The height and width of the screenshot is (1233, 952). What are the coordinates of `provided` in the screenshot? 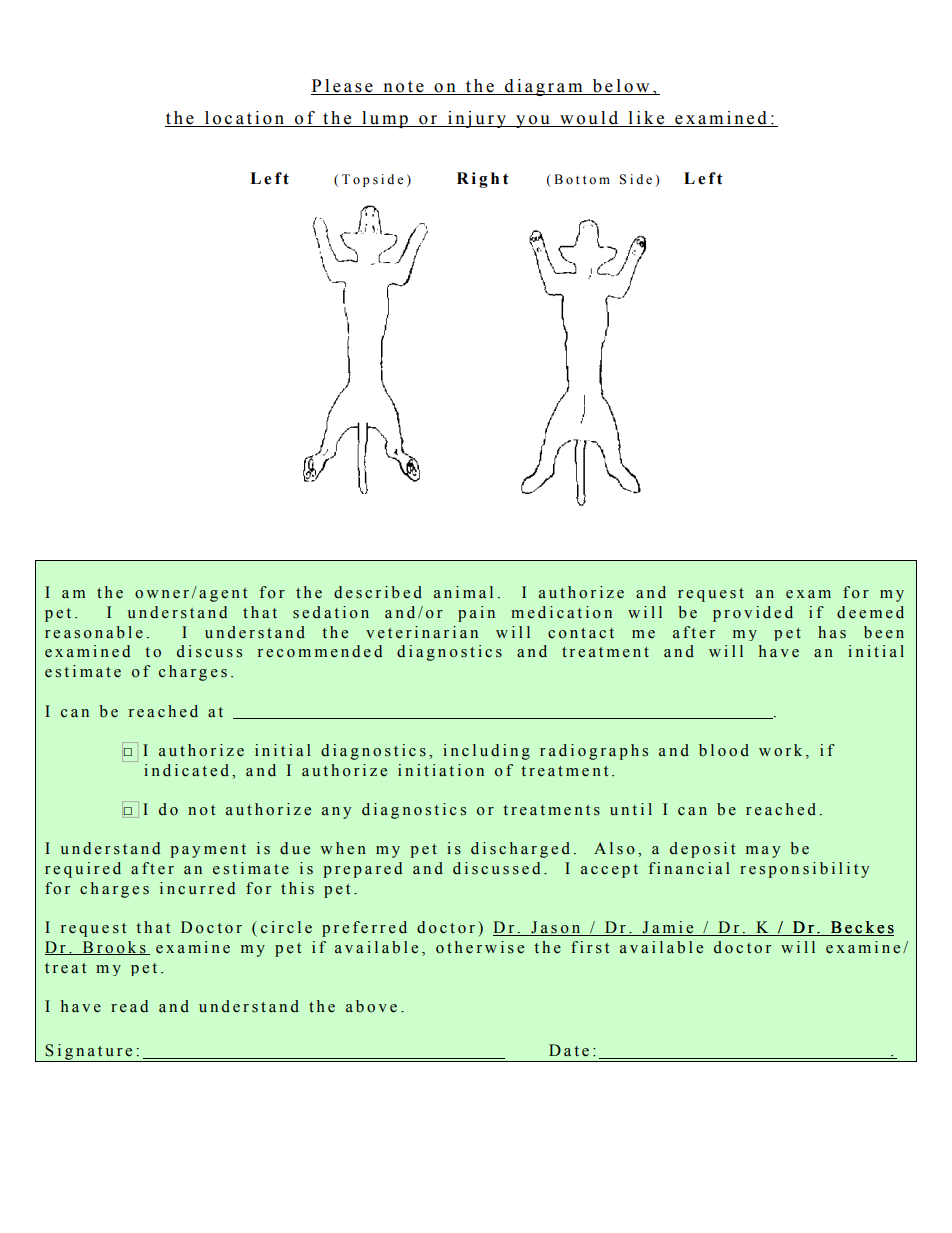 It's located at (753, 614).
